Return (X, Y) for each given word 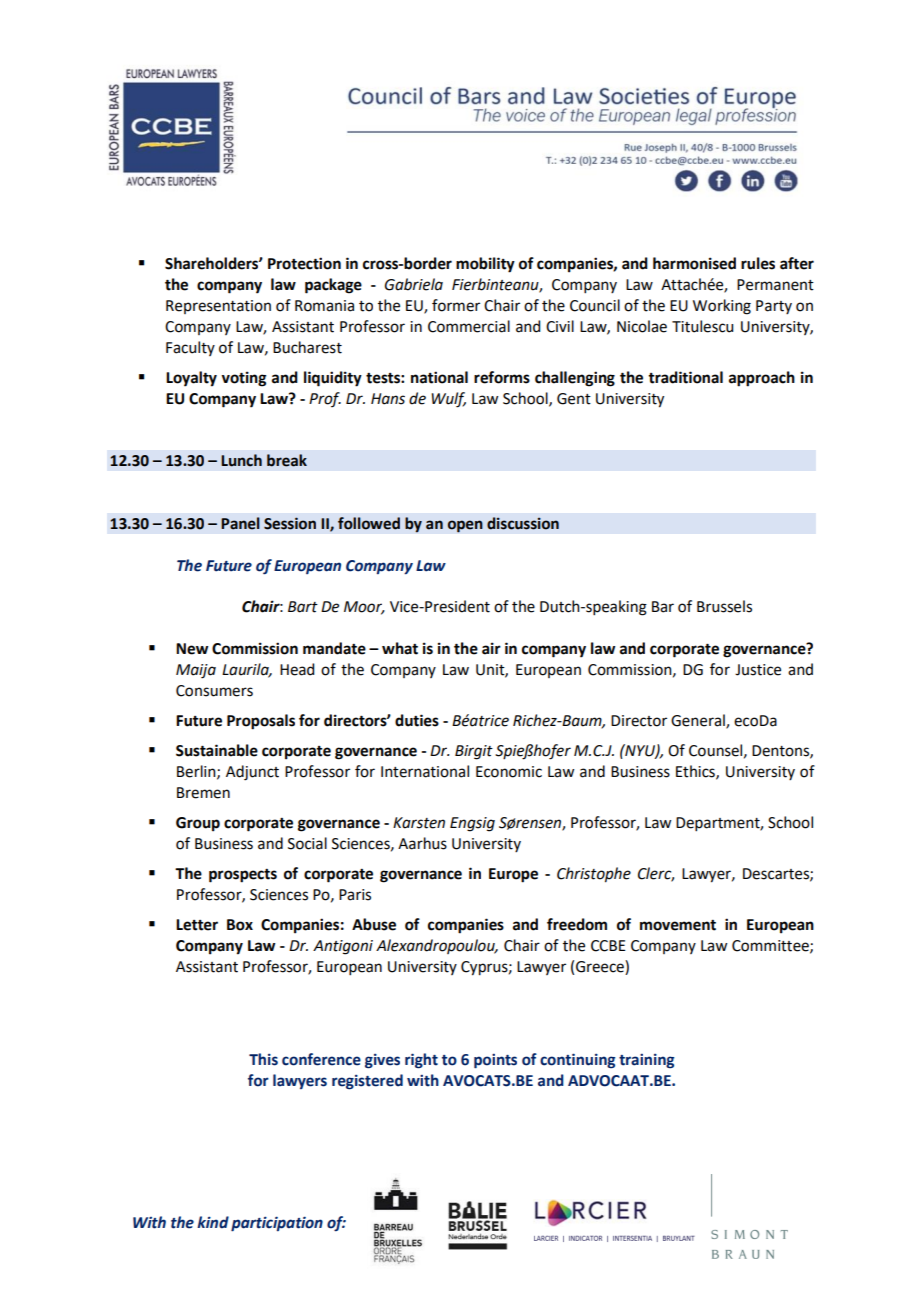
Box (240, 925)
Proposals (261, 722)
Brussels (724, 606)
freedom (577, 924)
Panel (240, 523)
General (699, 721)
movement (678, 925)
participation (277, 1224)
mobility (485, 265)
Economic (509, 772)
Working (722, 307)
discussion (523, 523)
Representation (218, 307)
